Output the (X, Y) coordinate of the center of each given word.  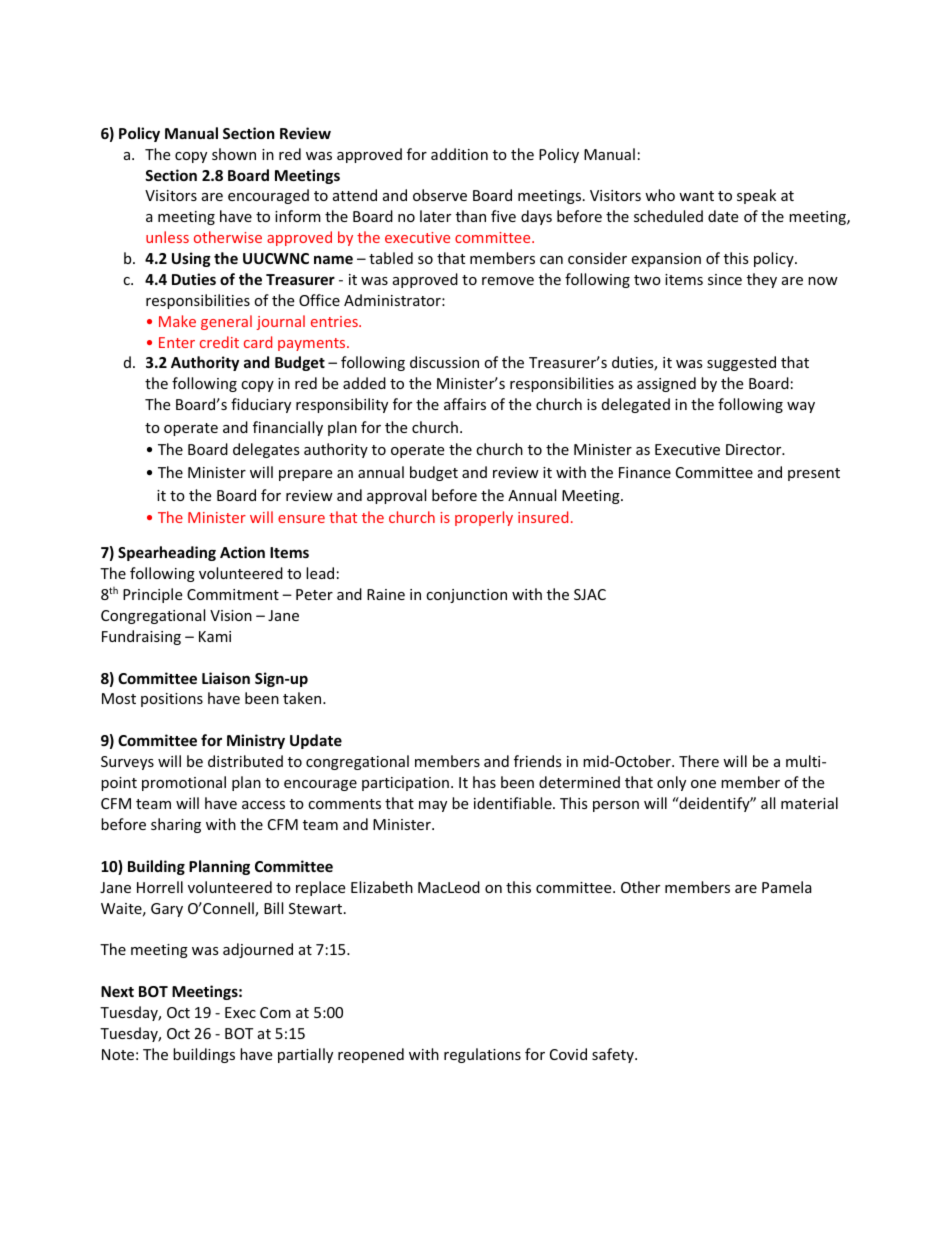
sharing (176, 825)
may (433, 806)
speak (756, 196)
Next (117, 991)
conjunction (466, 596)
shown (234, 154)
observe (440, 195)
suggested (741, 363)
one (703, 784)
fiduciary (261, 405)
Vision (231, 615)
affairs (465, 404)
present (814, 474)
